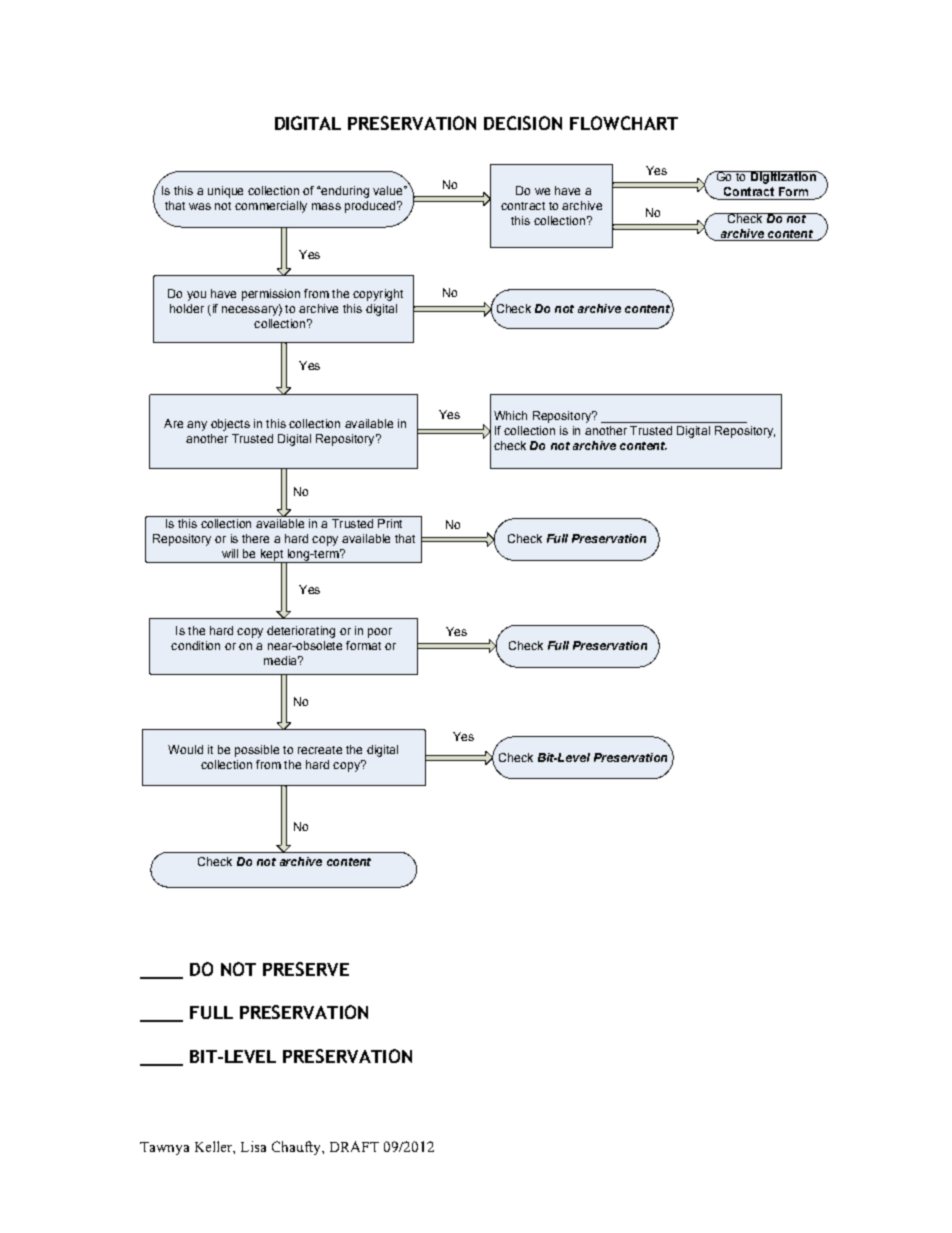 Image resolution: width=952 pixels, height=1233 pixels. What do you see at coordinates (783, 177) in the image?
I see `Digitization` at bounding box center [783, 177].
